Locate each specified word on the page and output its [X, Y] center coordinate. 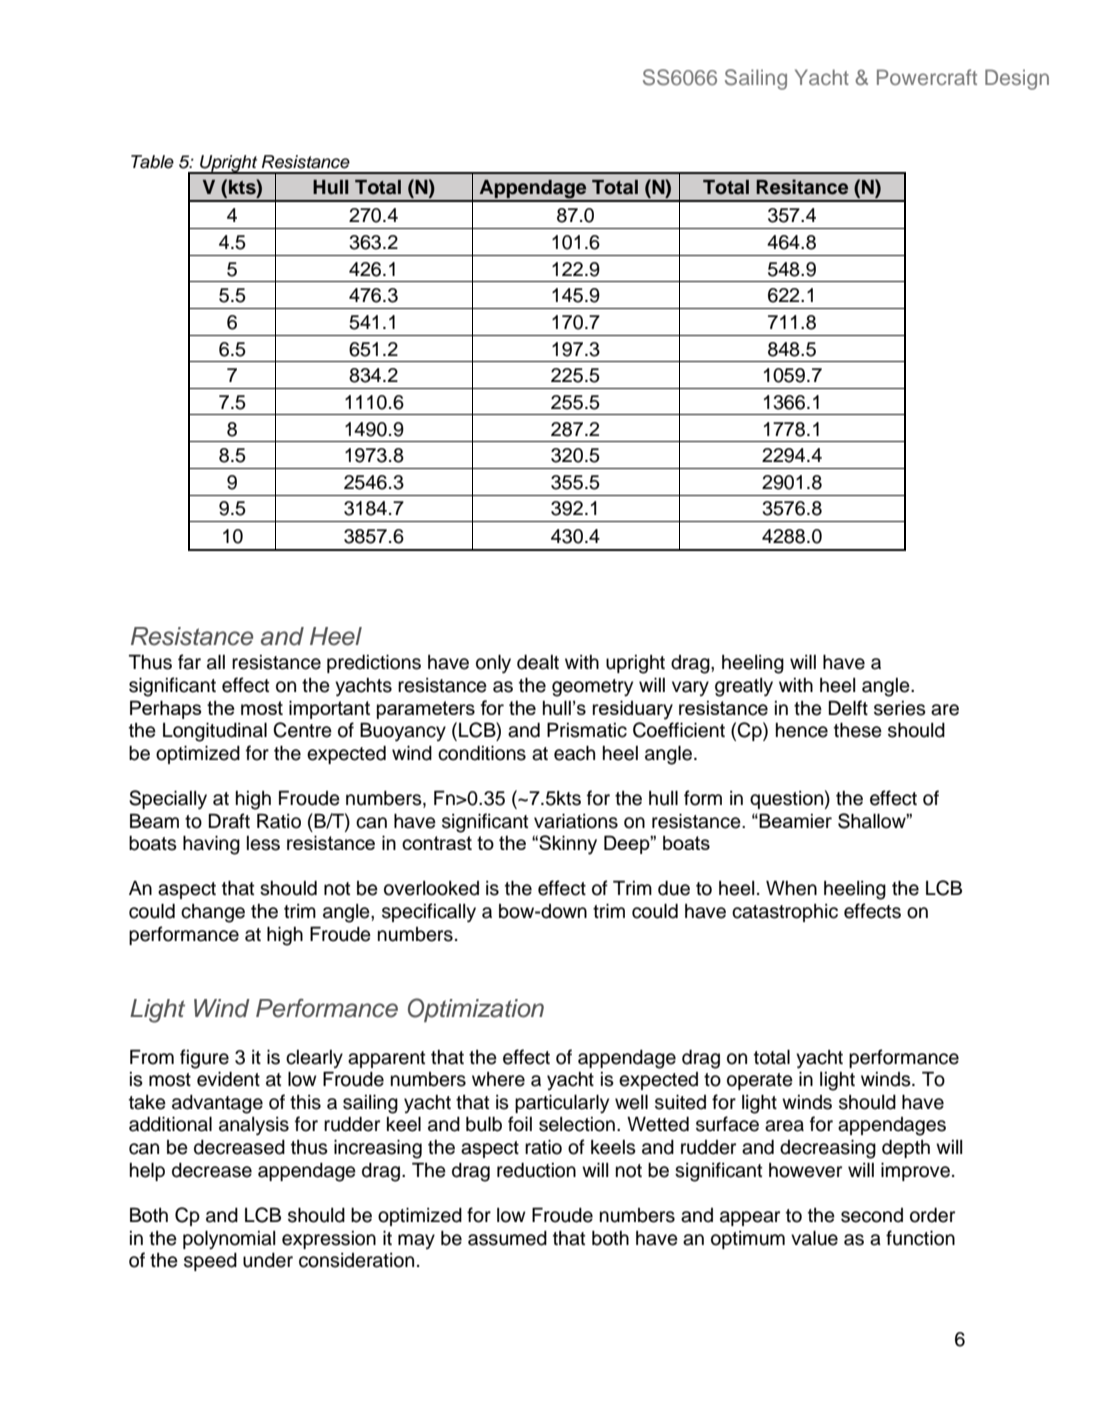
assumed [507, 1238]
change [213, 913]
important [329, 709]
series [900, 708]
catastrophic [785, 913]
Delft [848, 708]
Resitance [802, 187]
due [674, 888]
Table [152, 162]
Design [1017, 79]
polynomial [229, 1240]
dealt [538, 662]
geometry [592, 688]
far [189, 662]
